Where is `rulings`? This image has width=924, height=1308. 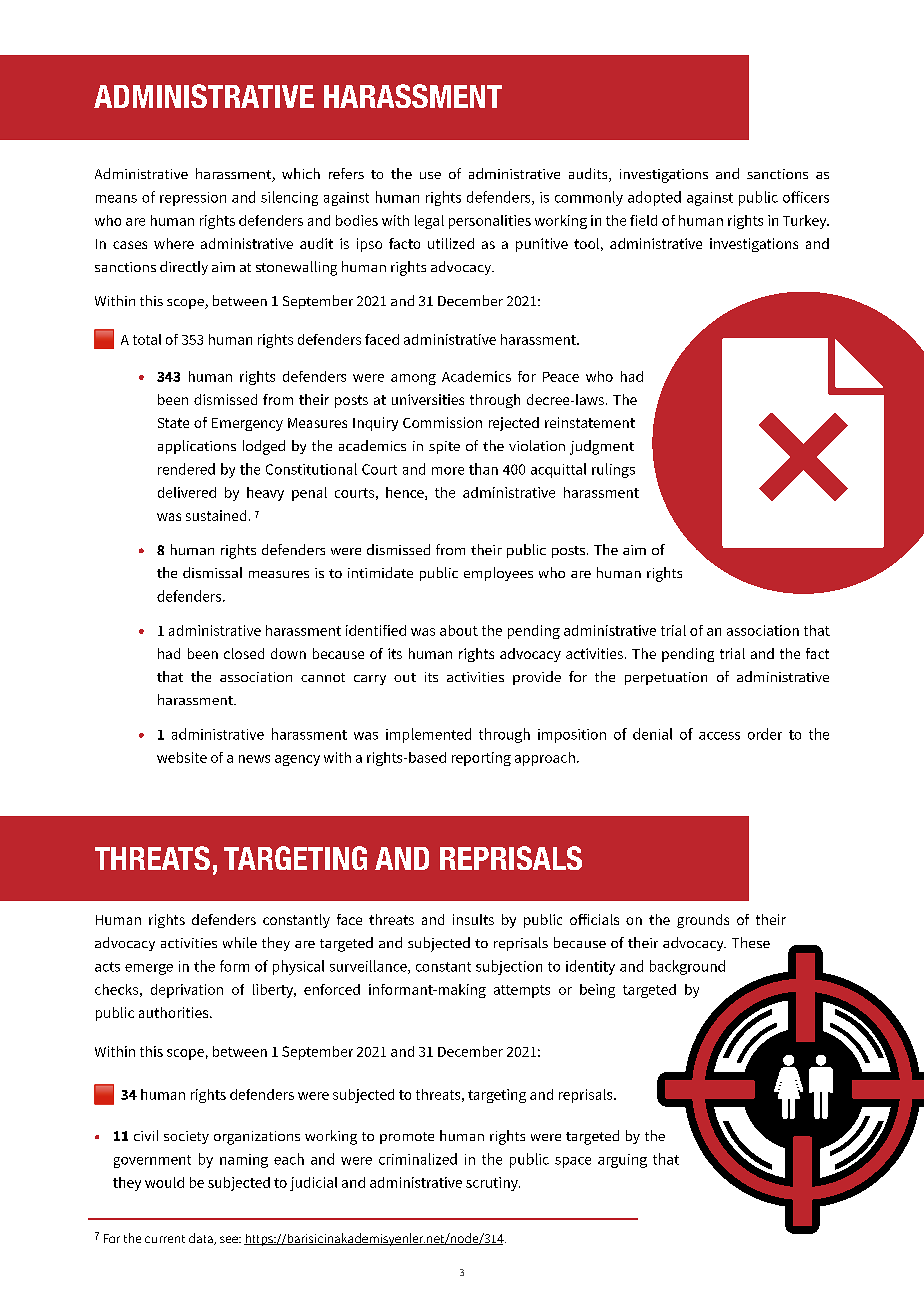 rulings is located at coordinates (613, 470).
